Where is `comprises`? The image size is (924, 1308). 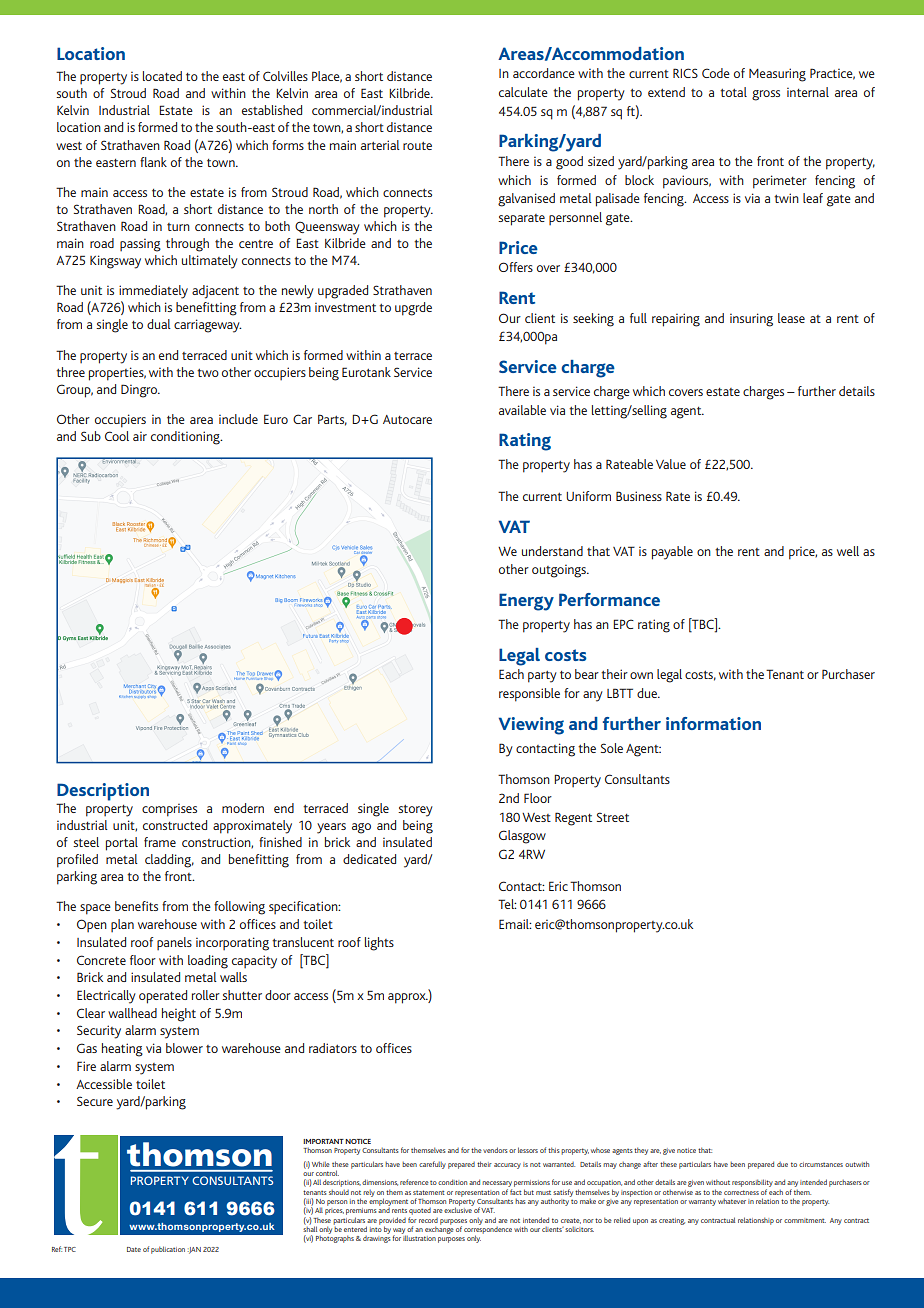 comprises is located at coordinates (169, 810).
